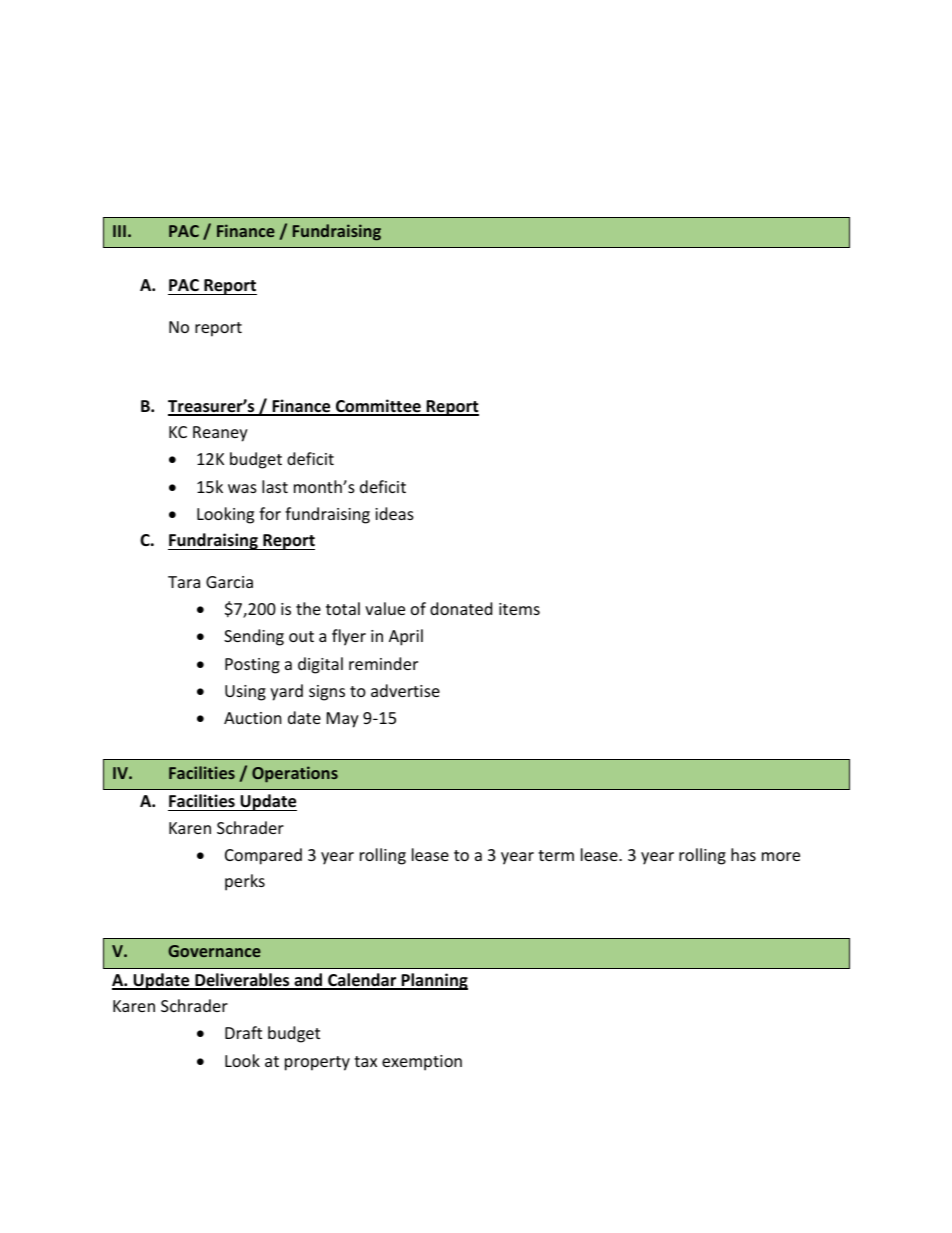 This screenshot has height=1233, width=952. Describe the element at coordinates (556, 855) in the screenshot. I see `term` at that location.
